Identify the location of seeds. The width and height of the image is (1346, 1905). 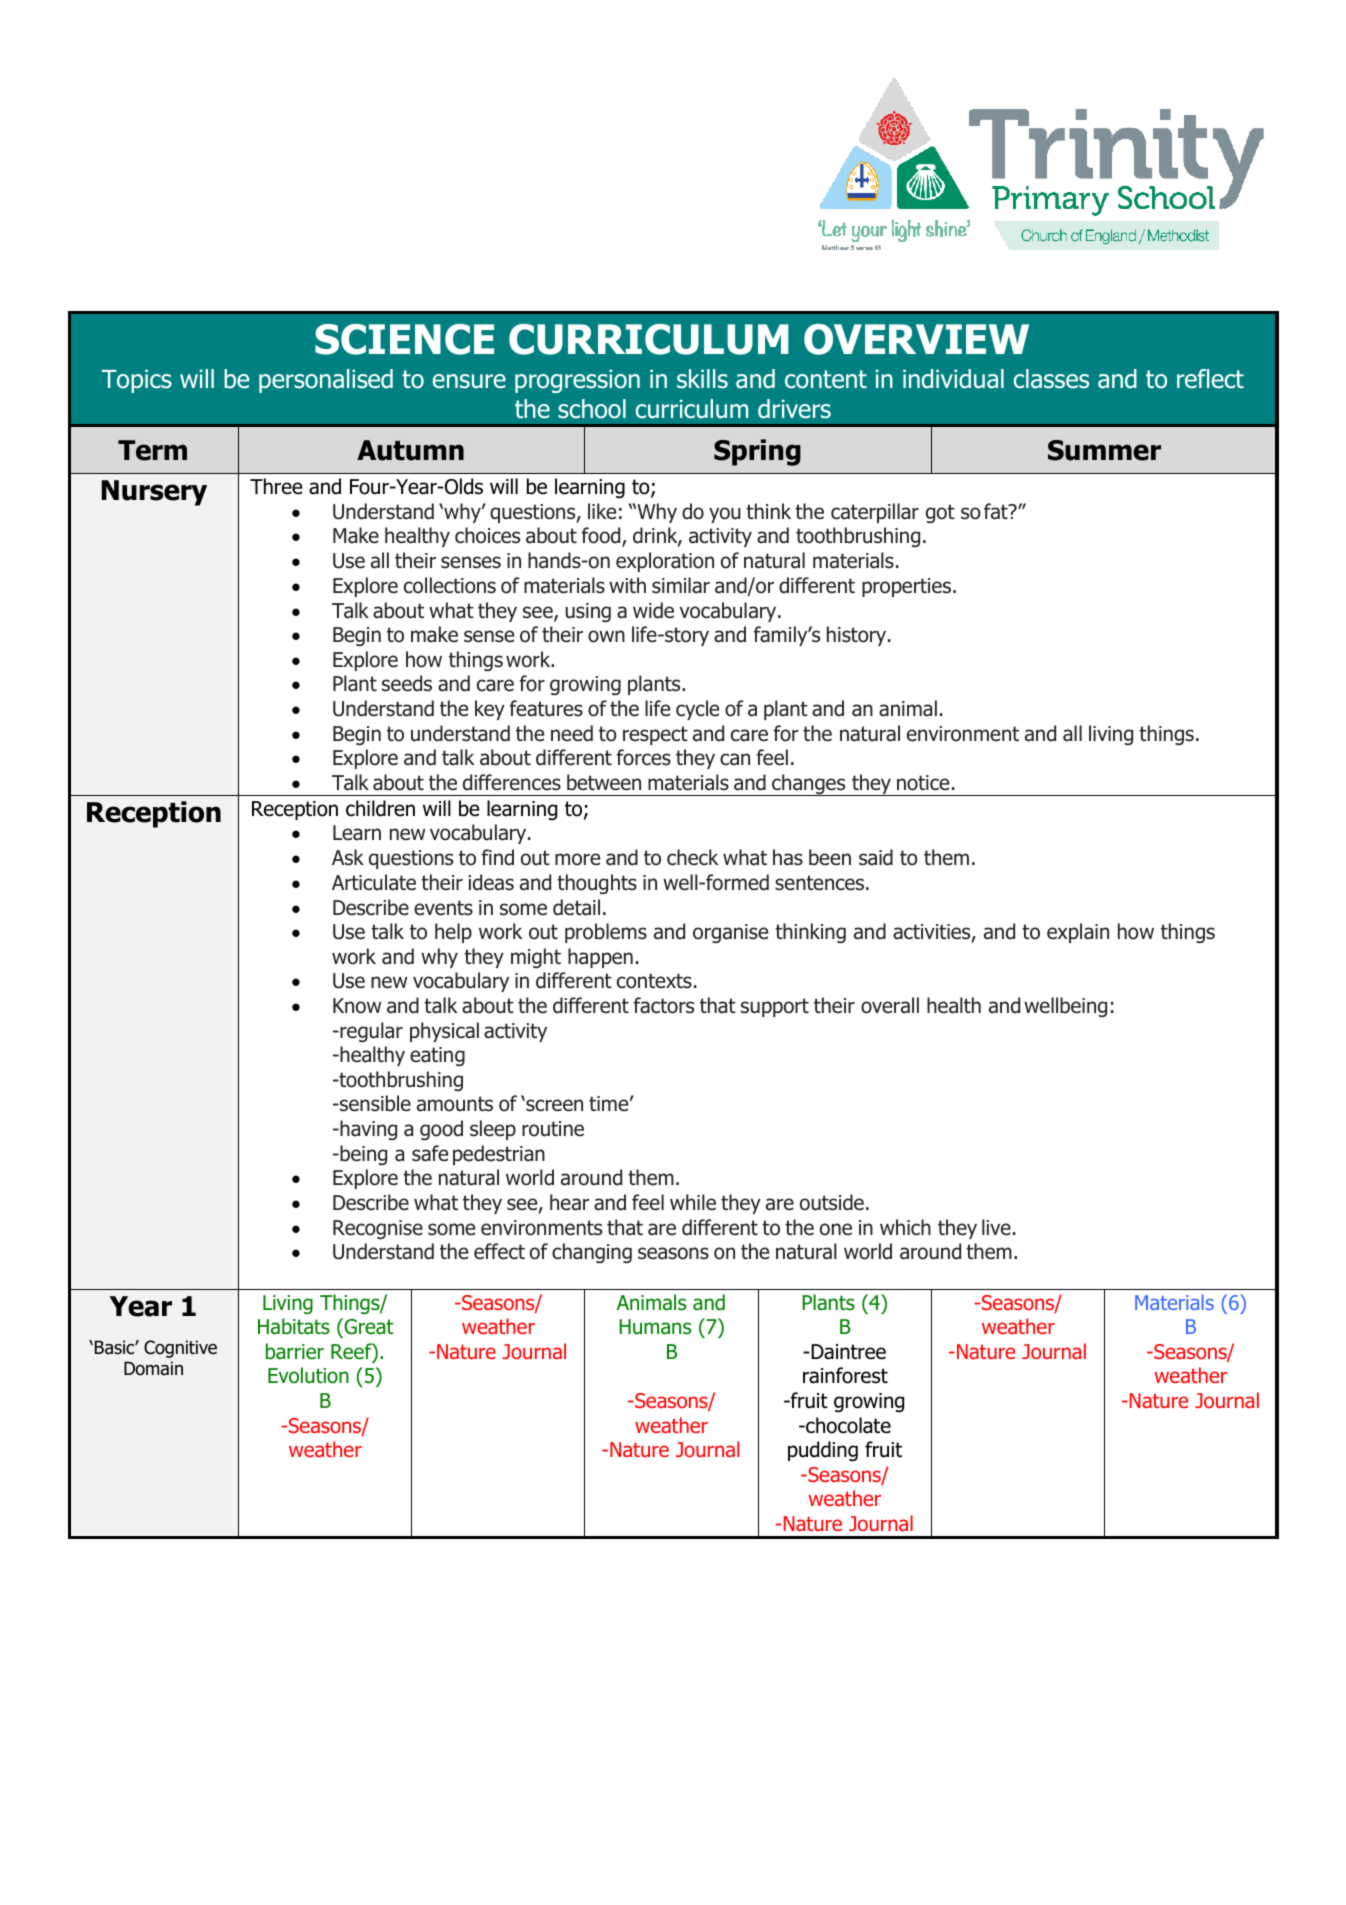
(407, 683).
